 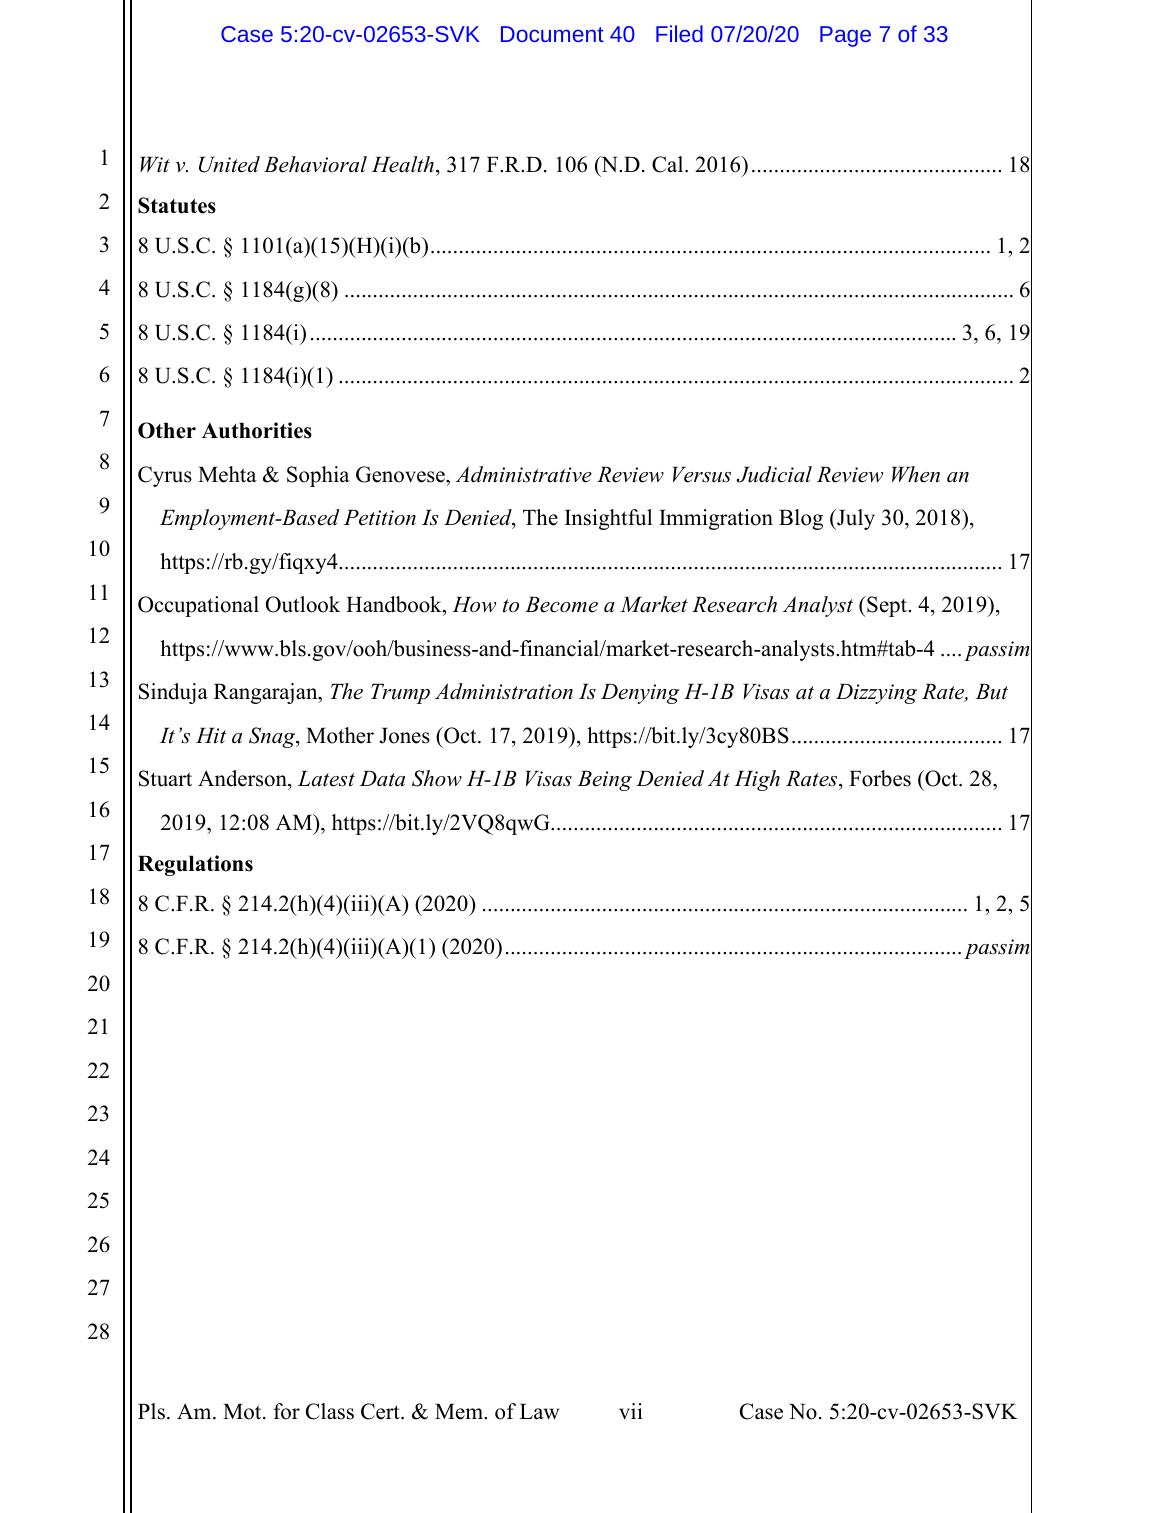 I want to click on Document, so click(x=552, y=34).
